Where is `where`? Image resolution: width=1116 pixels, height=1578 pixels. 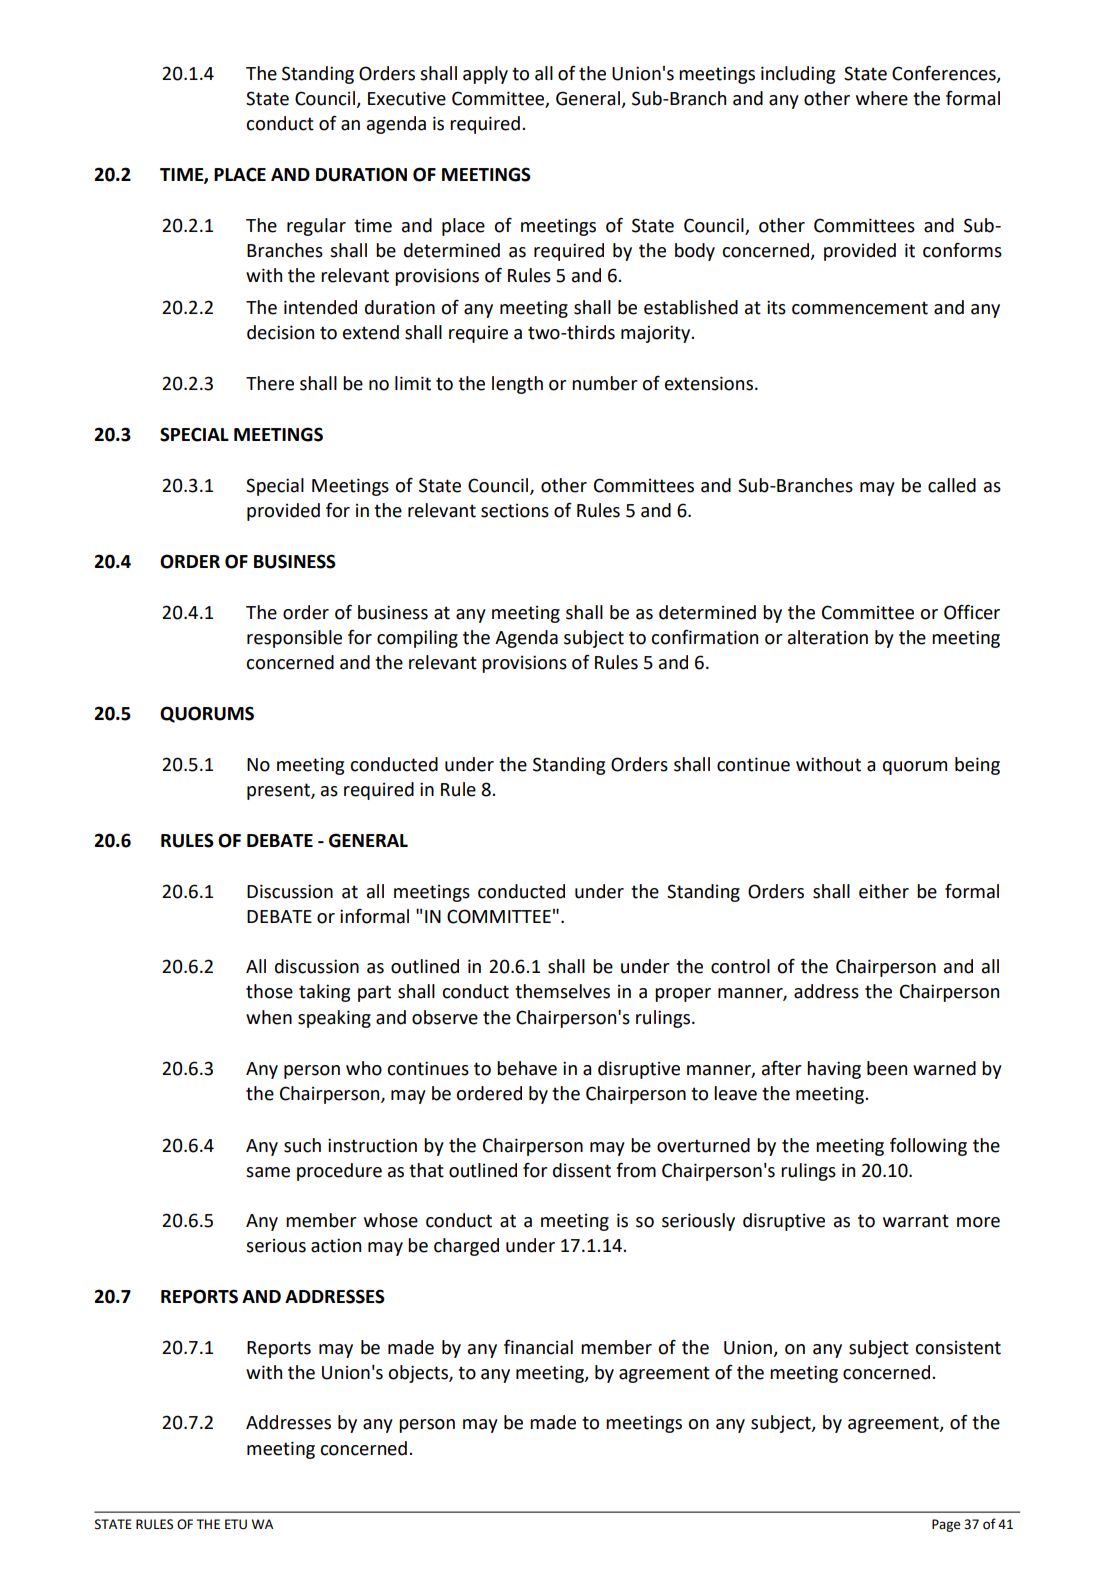
where is located at coordinates (882, 98).
